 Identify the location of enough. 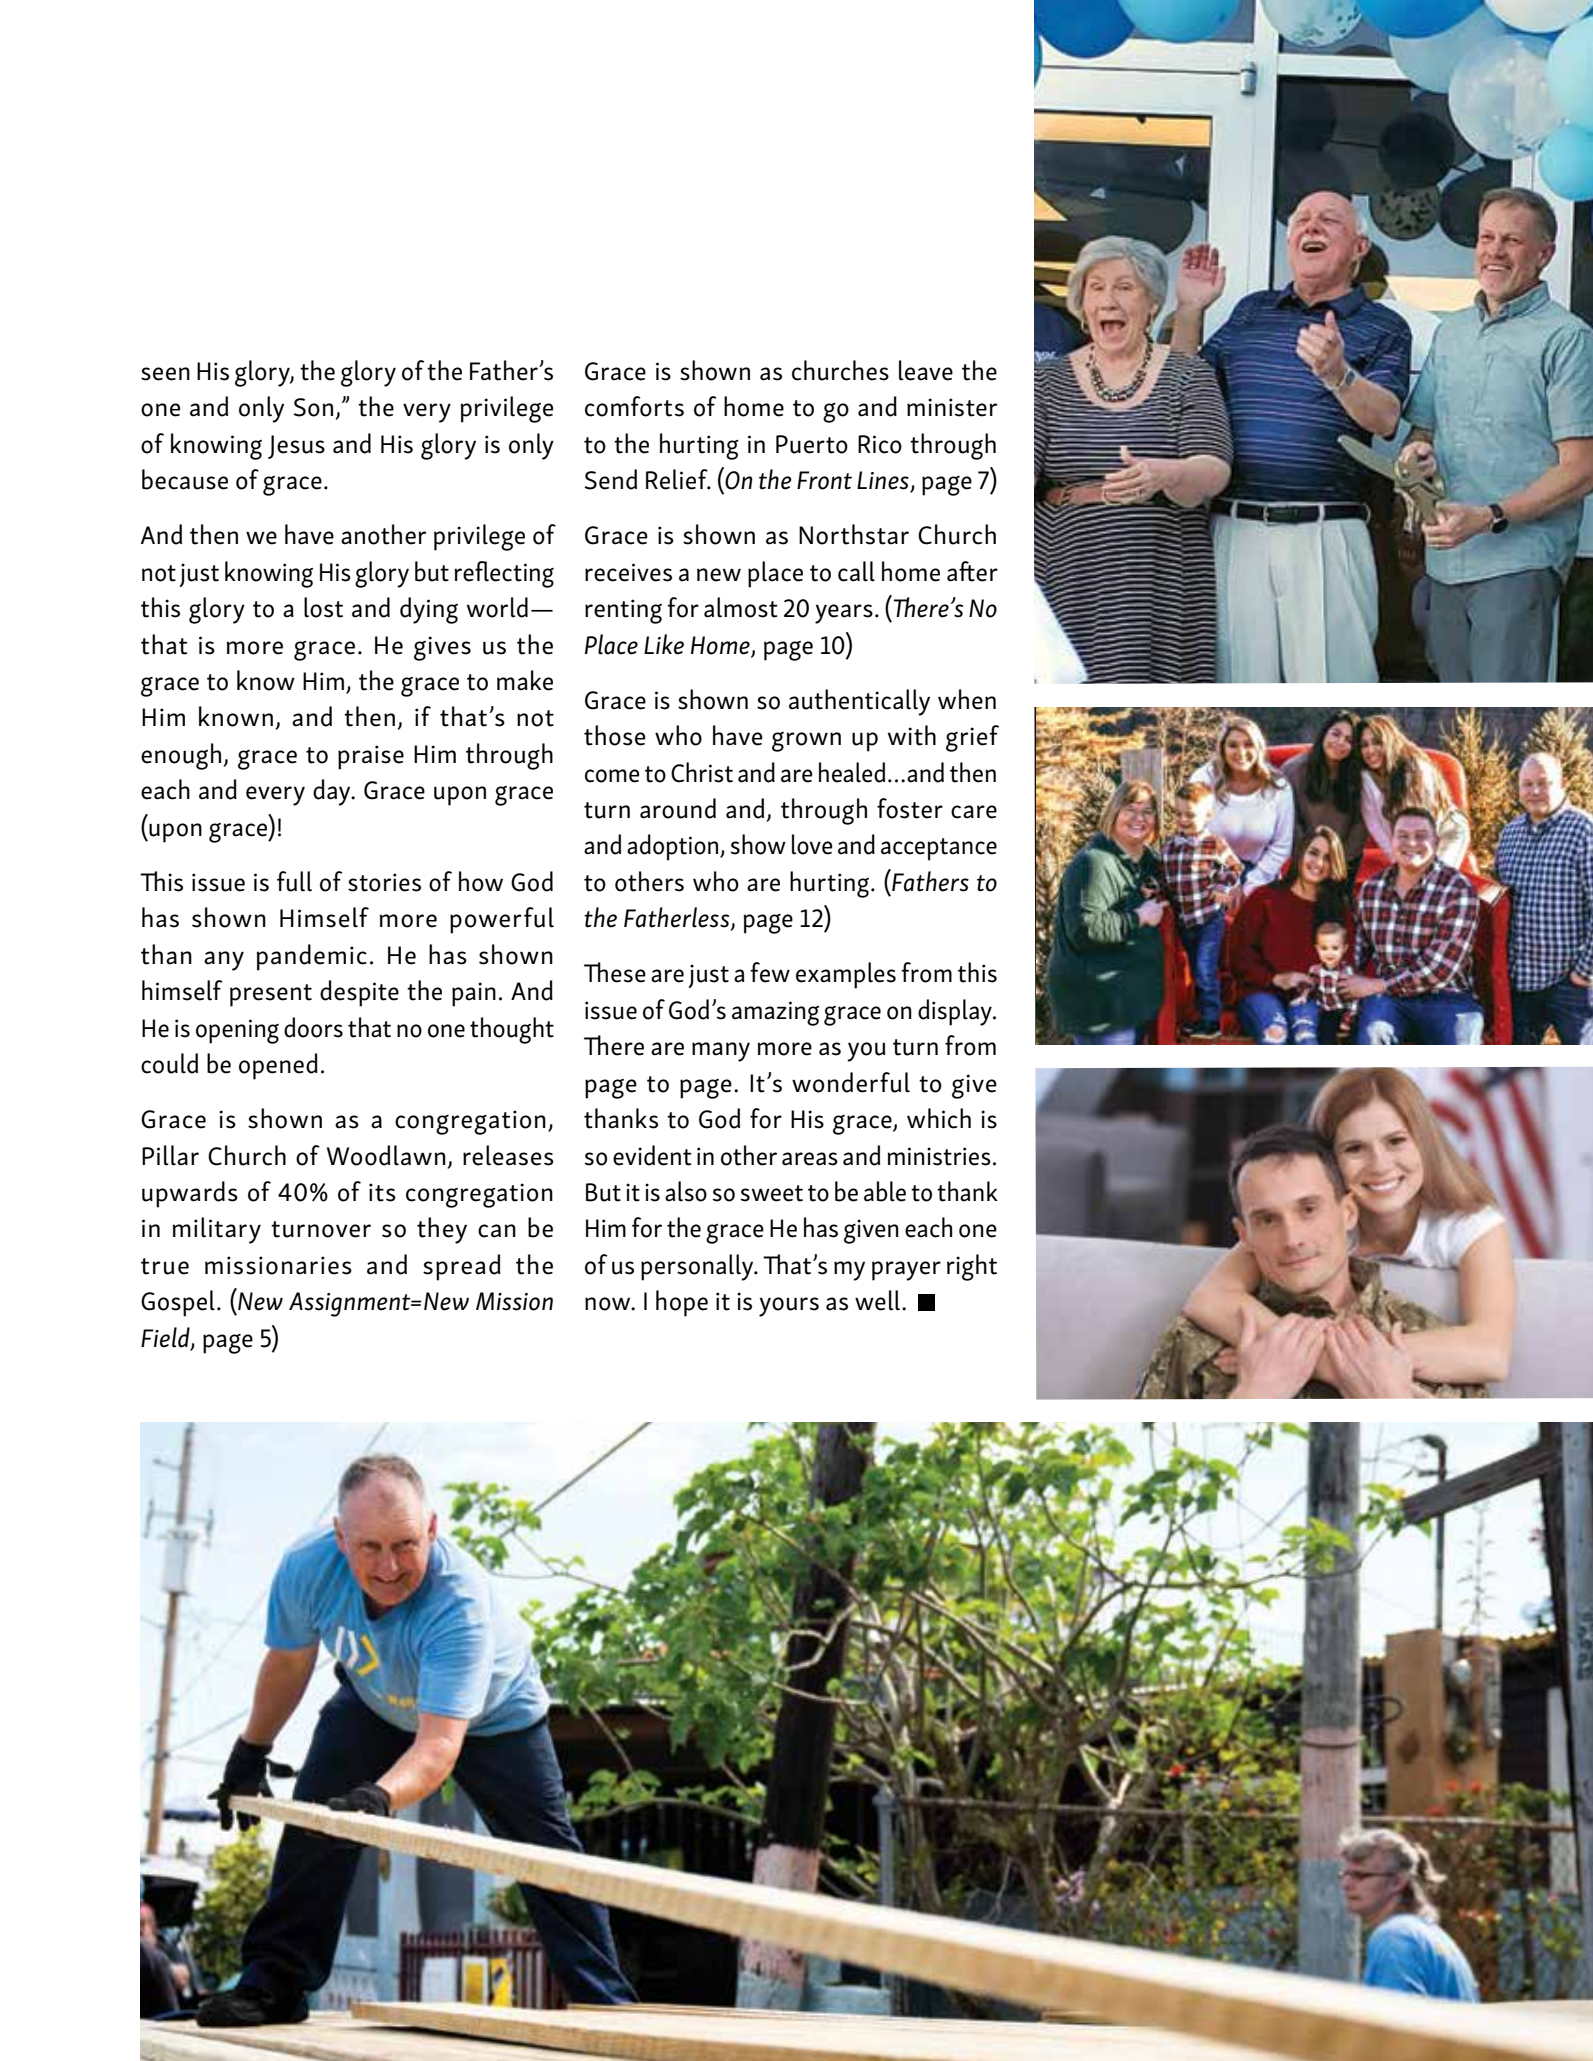
(181, 756).
